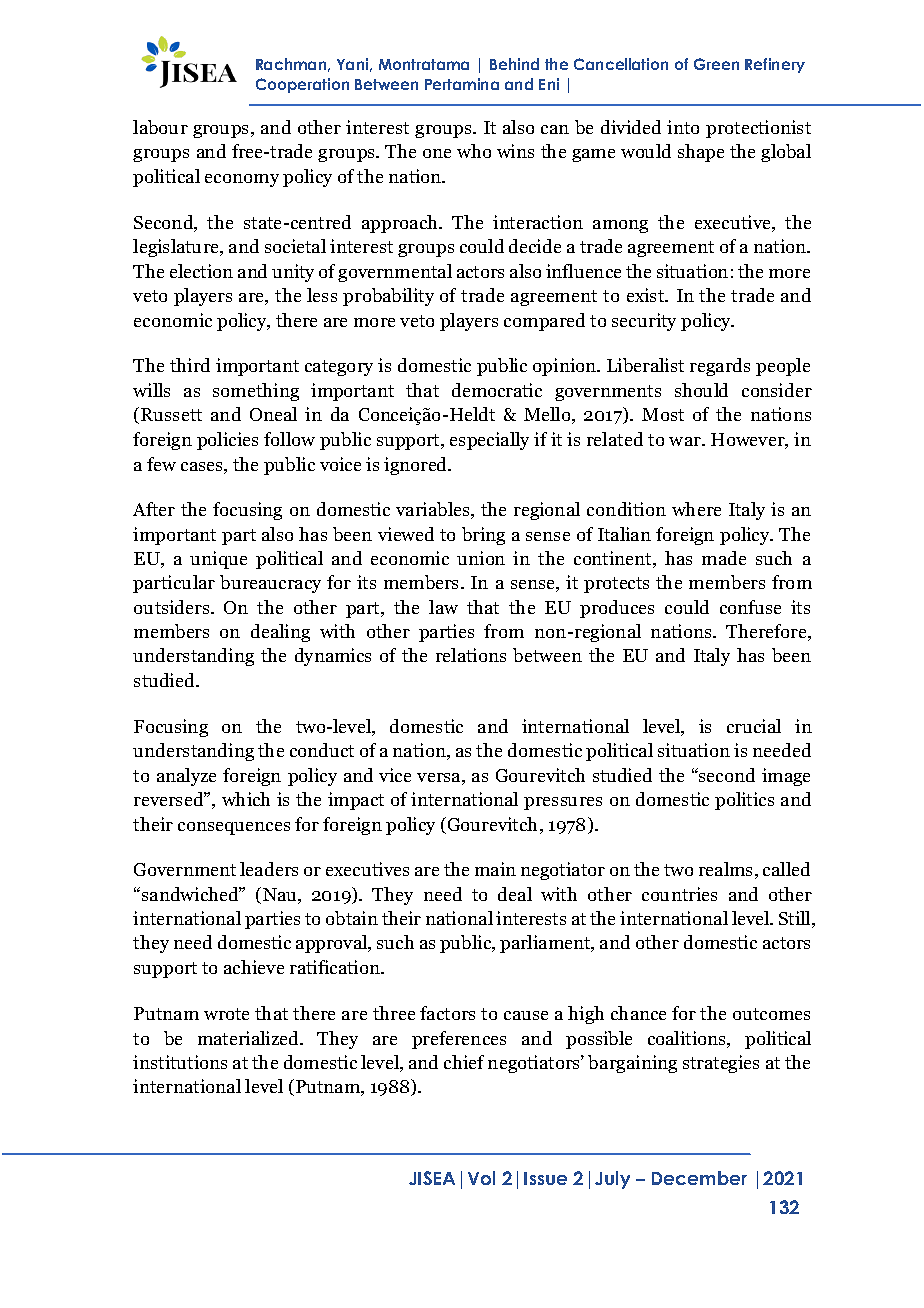 Image resolution: width=924 pixels, height=1308 pixels. Describe the element at coordinates (750, 607) in the document. I see `confuse` at that location.
